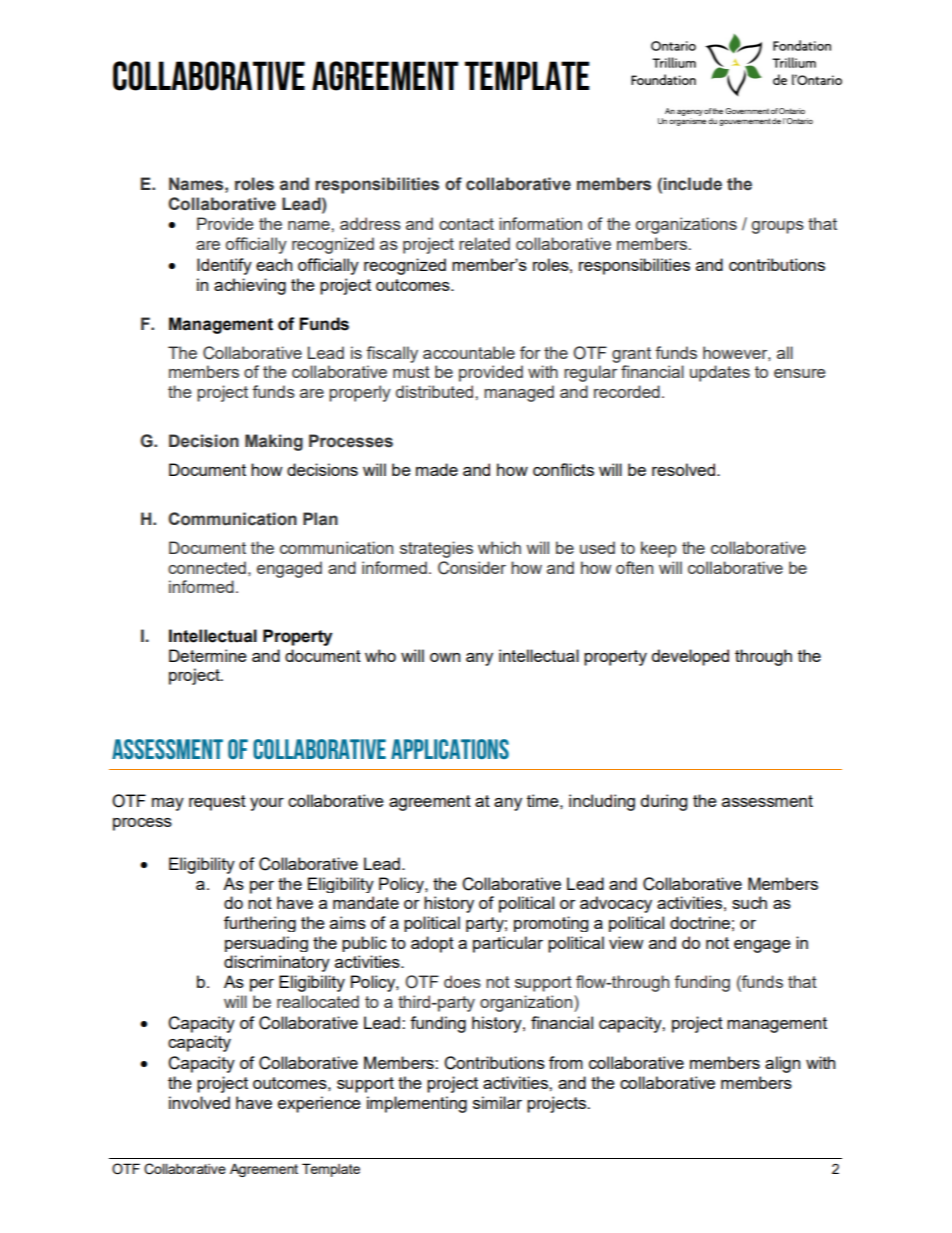 The height and width of the image is (1233, 952). I want to click on APPLICATIONS, so click(450, 749).
